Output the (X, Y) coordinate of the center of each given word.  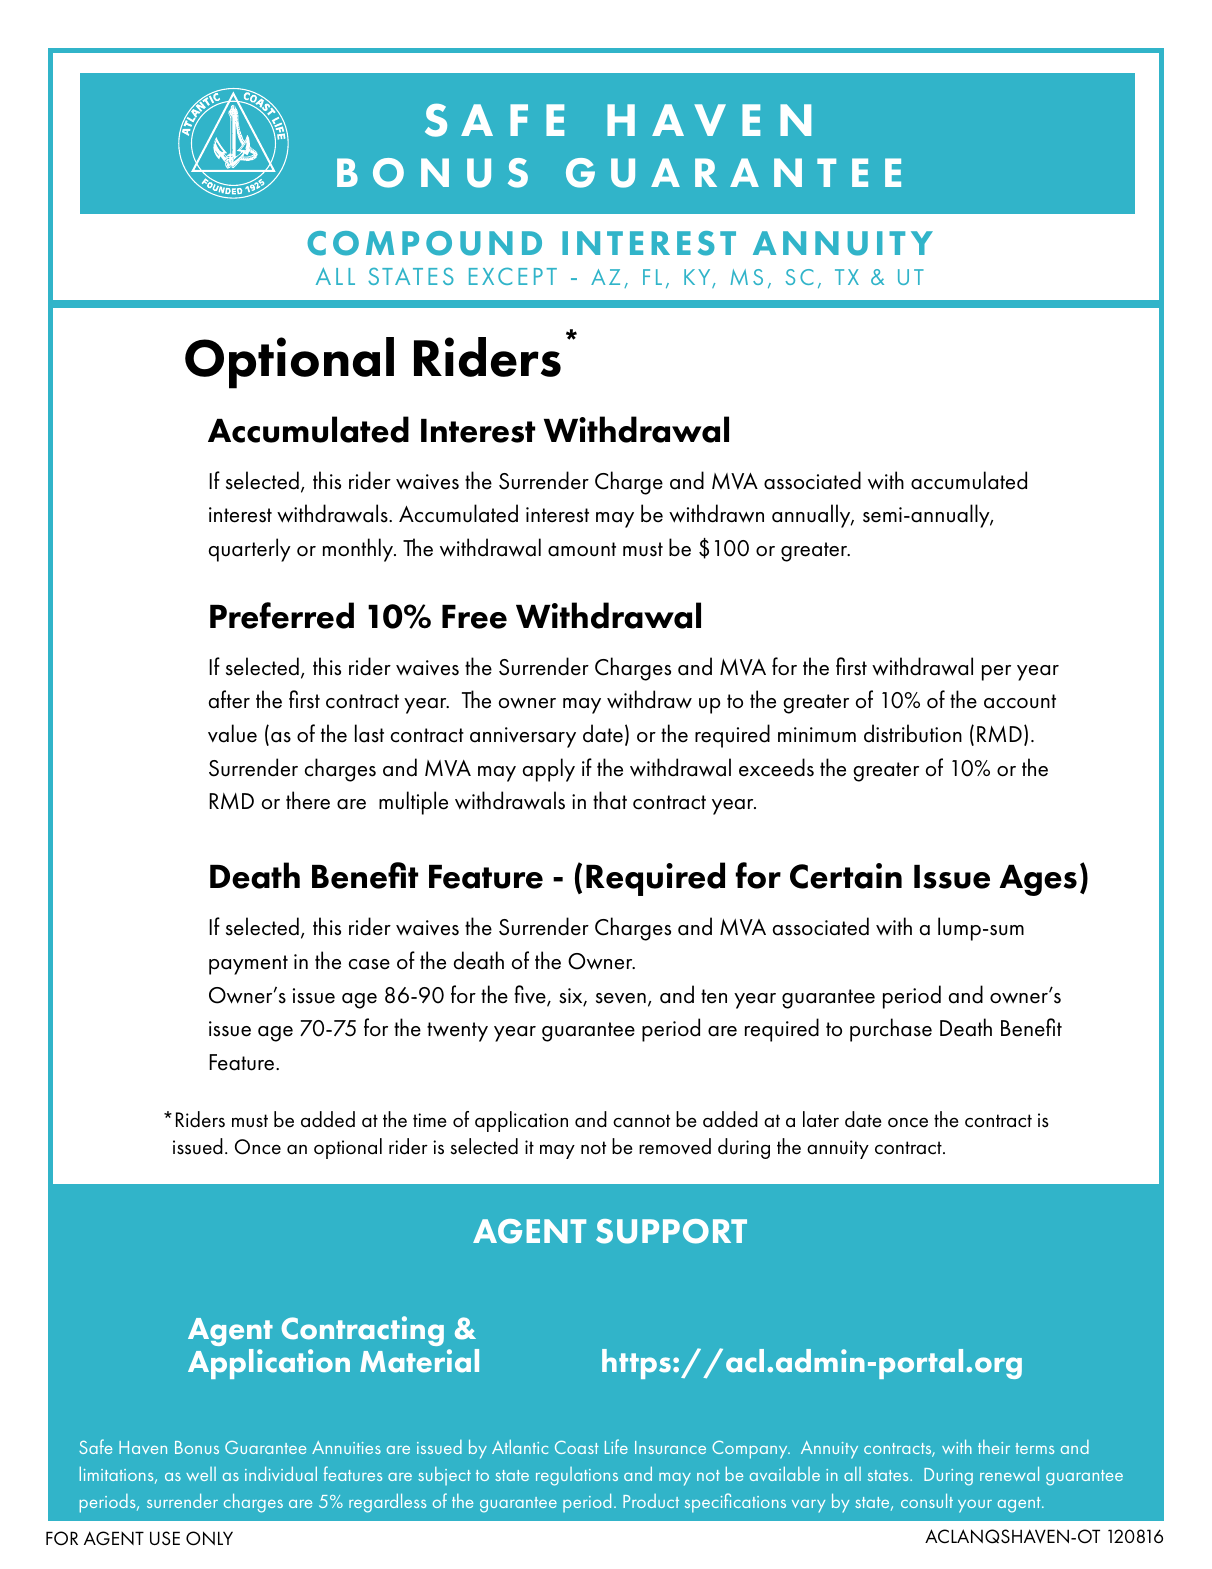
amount (582, 549)
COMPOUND (424, 243)
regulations (577, 1476)
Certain (846, 876)
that (610, 800)
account (1020, 701)
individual (281, 1474)
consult (927, 1501)
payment (248, 965)
